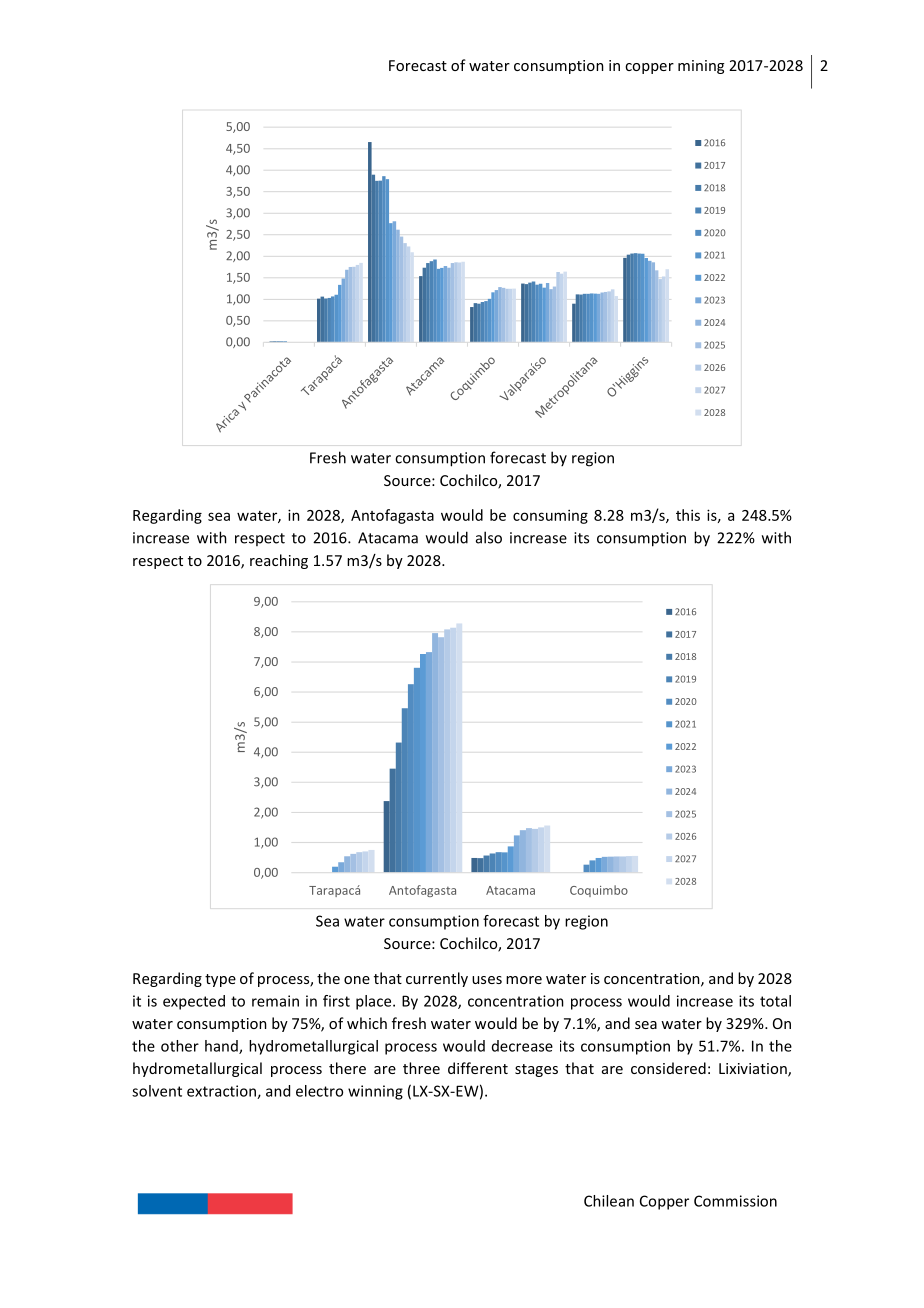 Image resolution: width=924 pixels, height=1308 pixels. Describe the element at coordinates (701, 67) in the screenshot. I see `mining` at that location.
